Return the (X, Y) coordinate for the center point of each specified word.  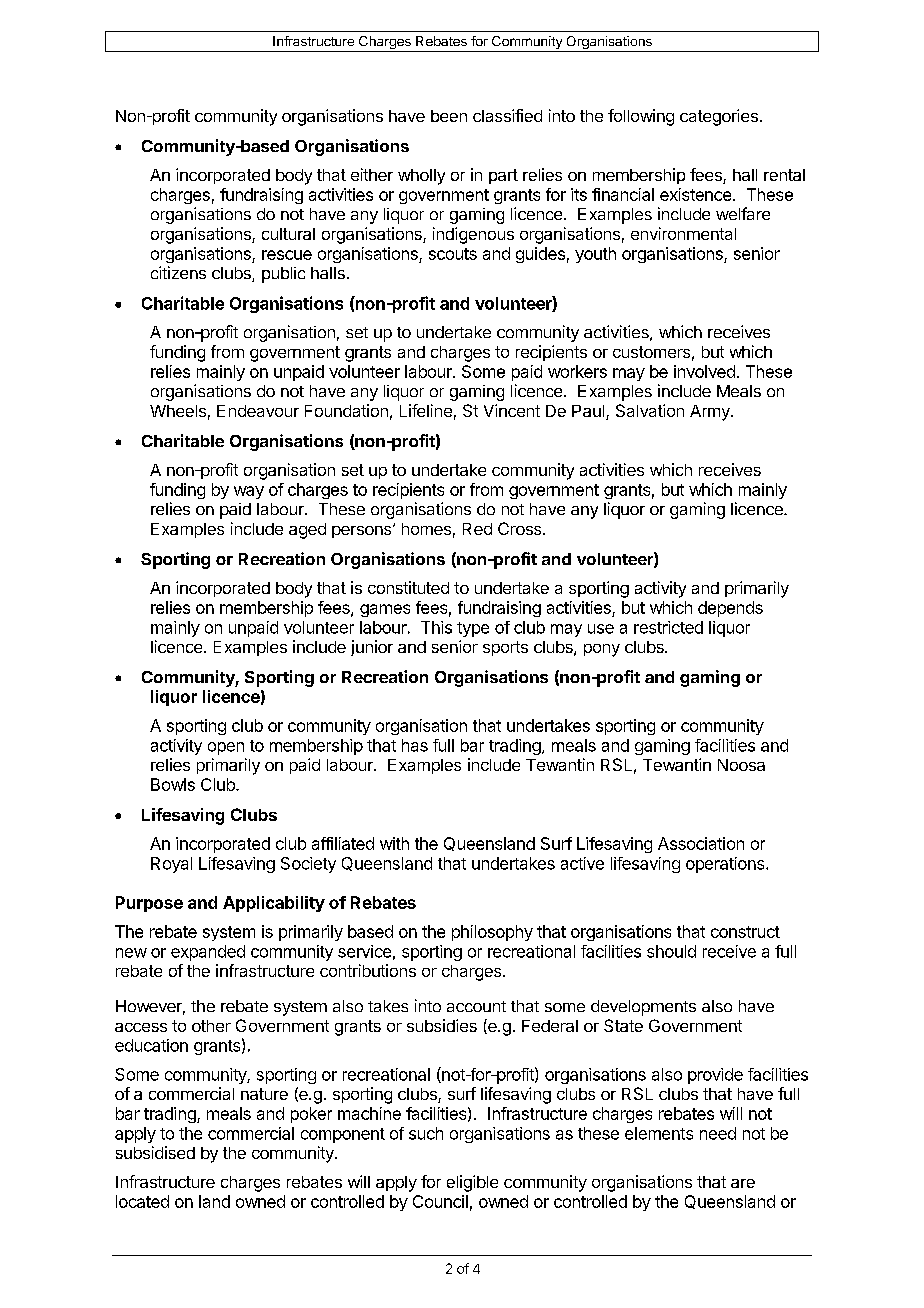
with (394, 843)
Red (477, 529)
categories (719, 117)
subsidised (155, 1152)
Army (711, 413)
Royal (171, 865)
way (249, 492)
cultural (288, 234)
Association (701, 843)
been (449, 116)
